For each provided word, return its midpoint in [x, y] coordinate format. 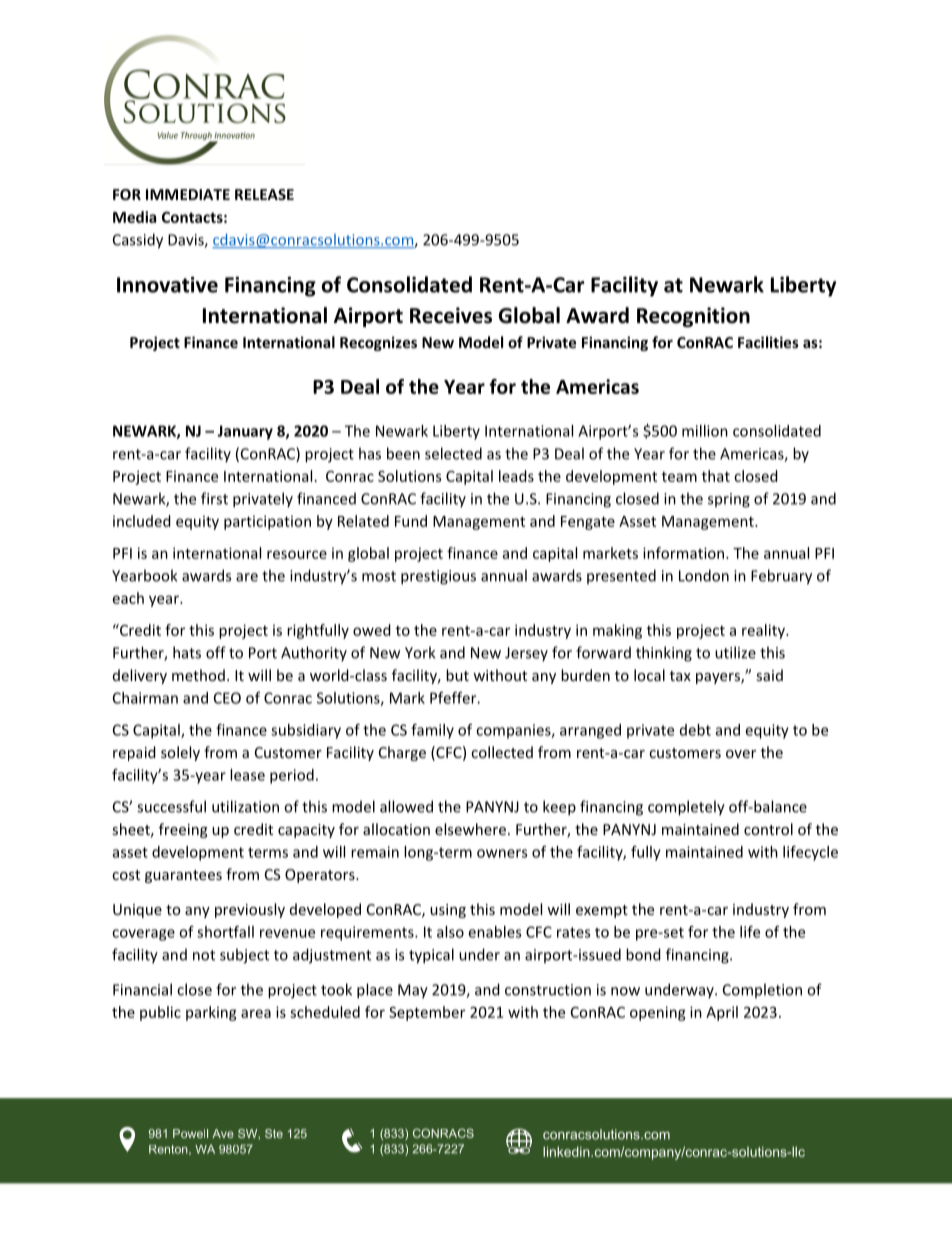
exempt [602, 911]
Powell [190, 1133]
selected [453, 453]
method [198, 675]
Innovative [167, 284]
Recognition [693, 317]
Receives [451, 315]
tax [680, 676]
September [427, 1013]
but [457, 675]
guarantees [183, 876]
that [716, 476]
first [214, 498]
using [448, 911]
